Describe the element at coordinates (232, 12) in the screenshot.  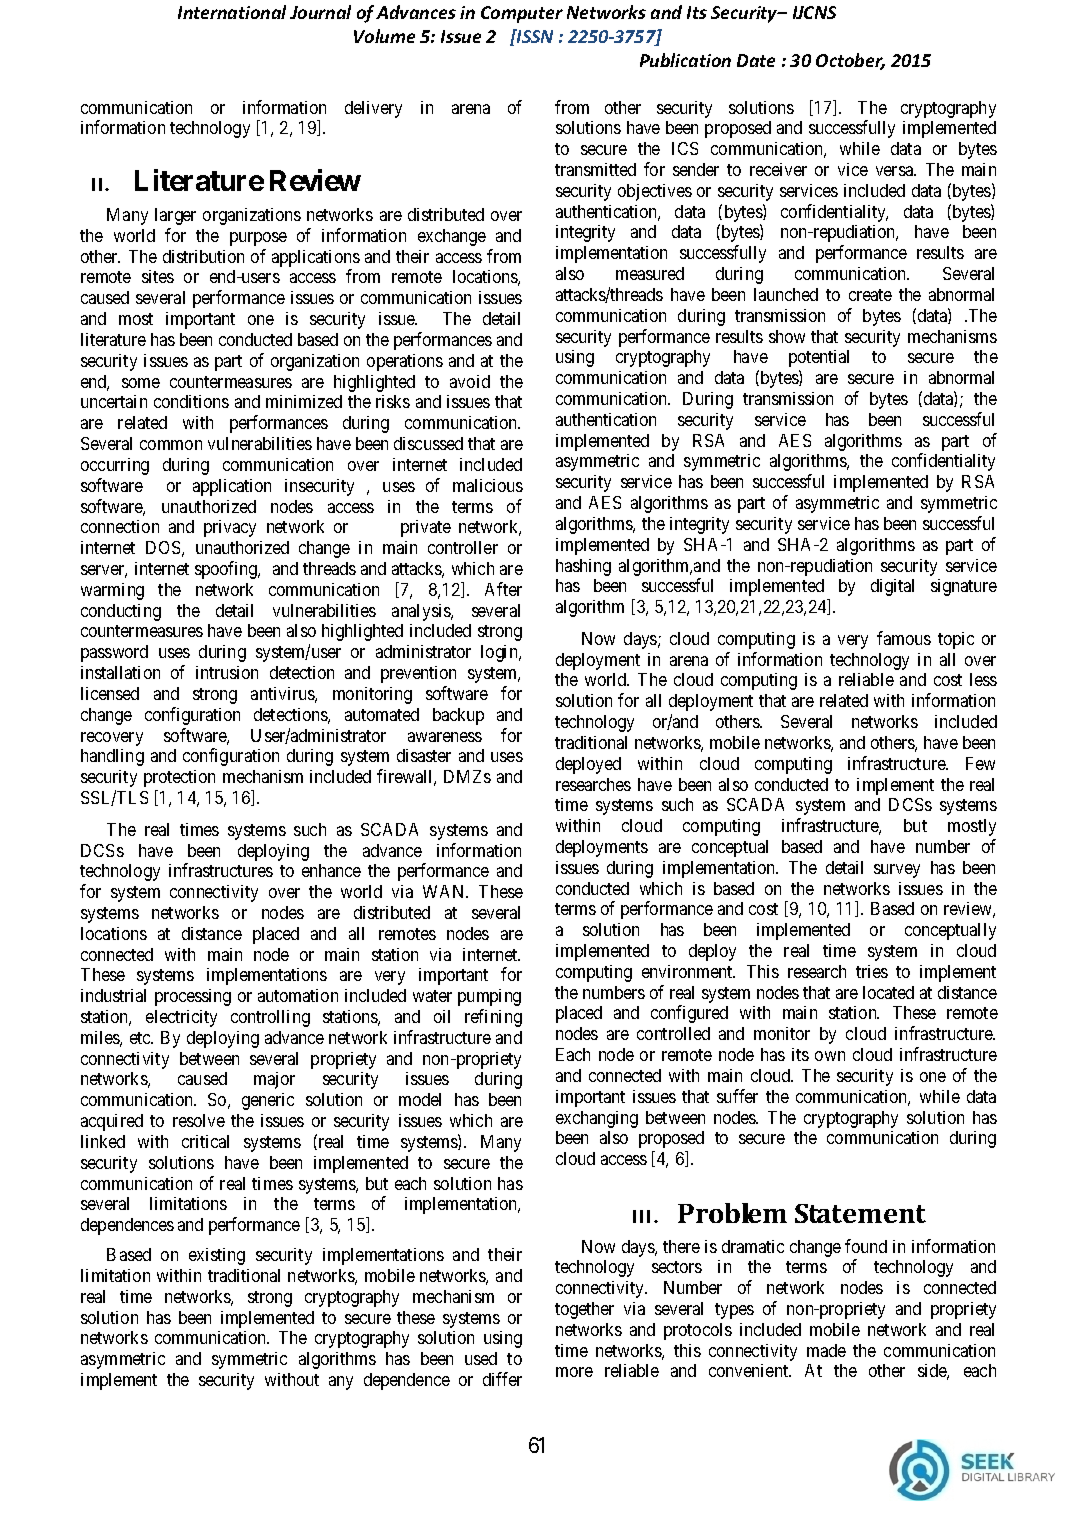
I see `International` at that location.
